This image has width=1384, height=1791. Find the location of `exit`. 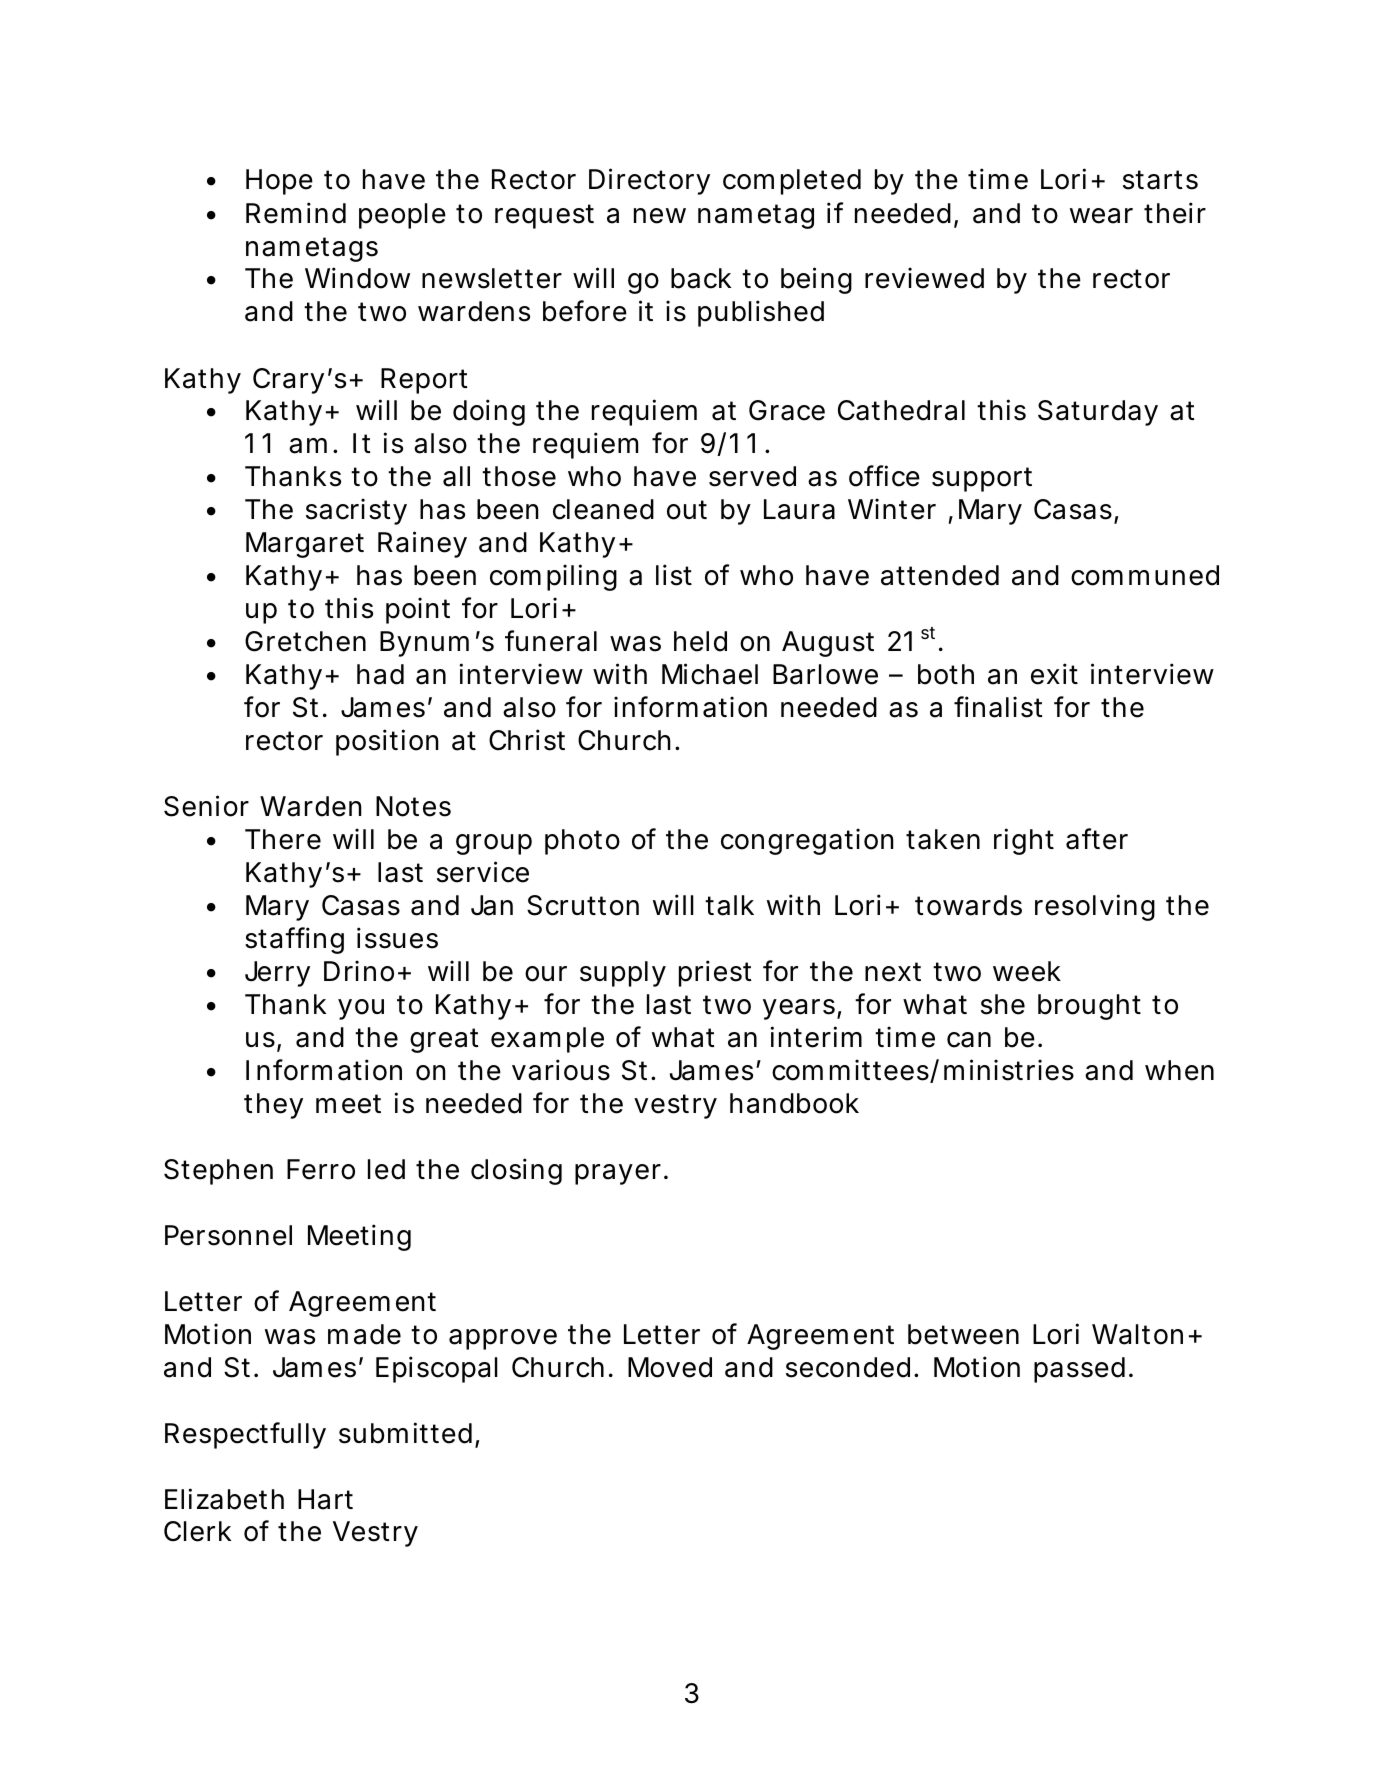

exit is located at coordinates (1054, 674).
